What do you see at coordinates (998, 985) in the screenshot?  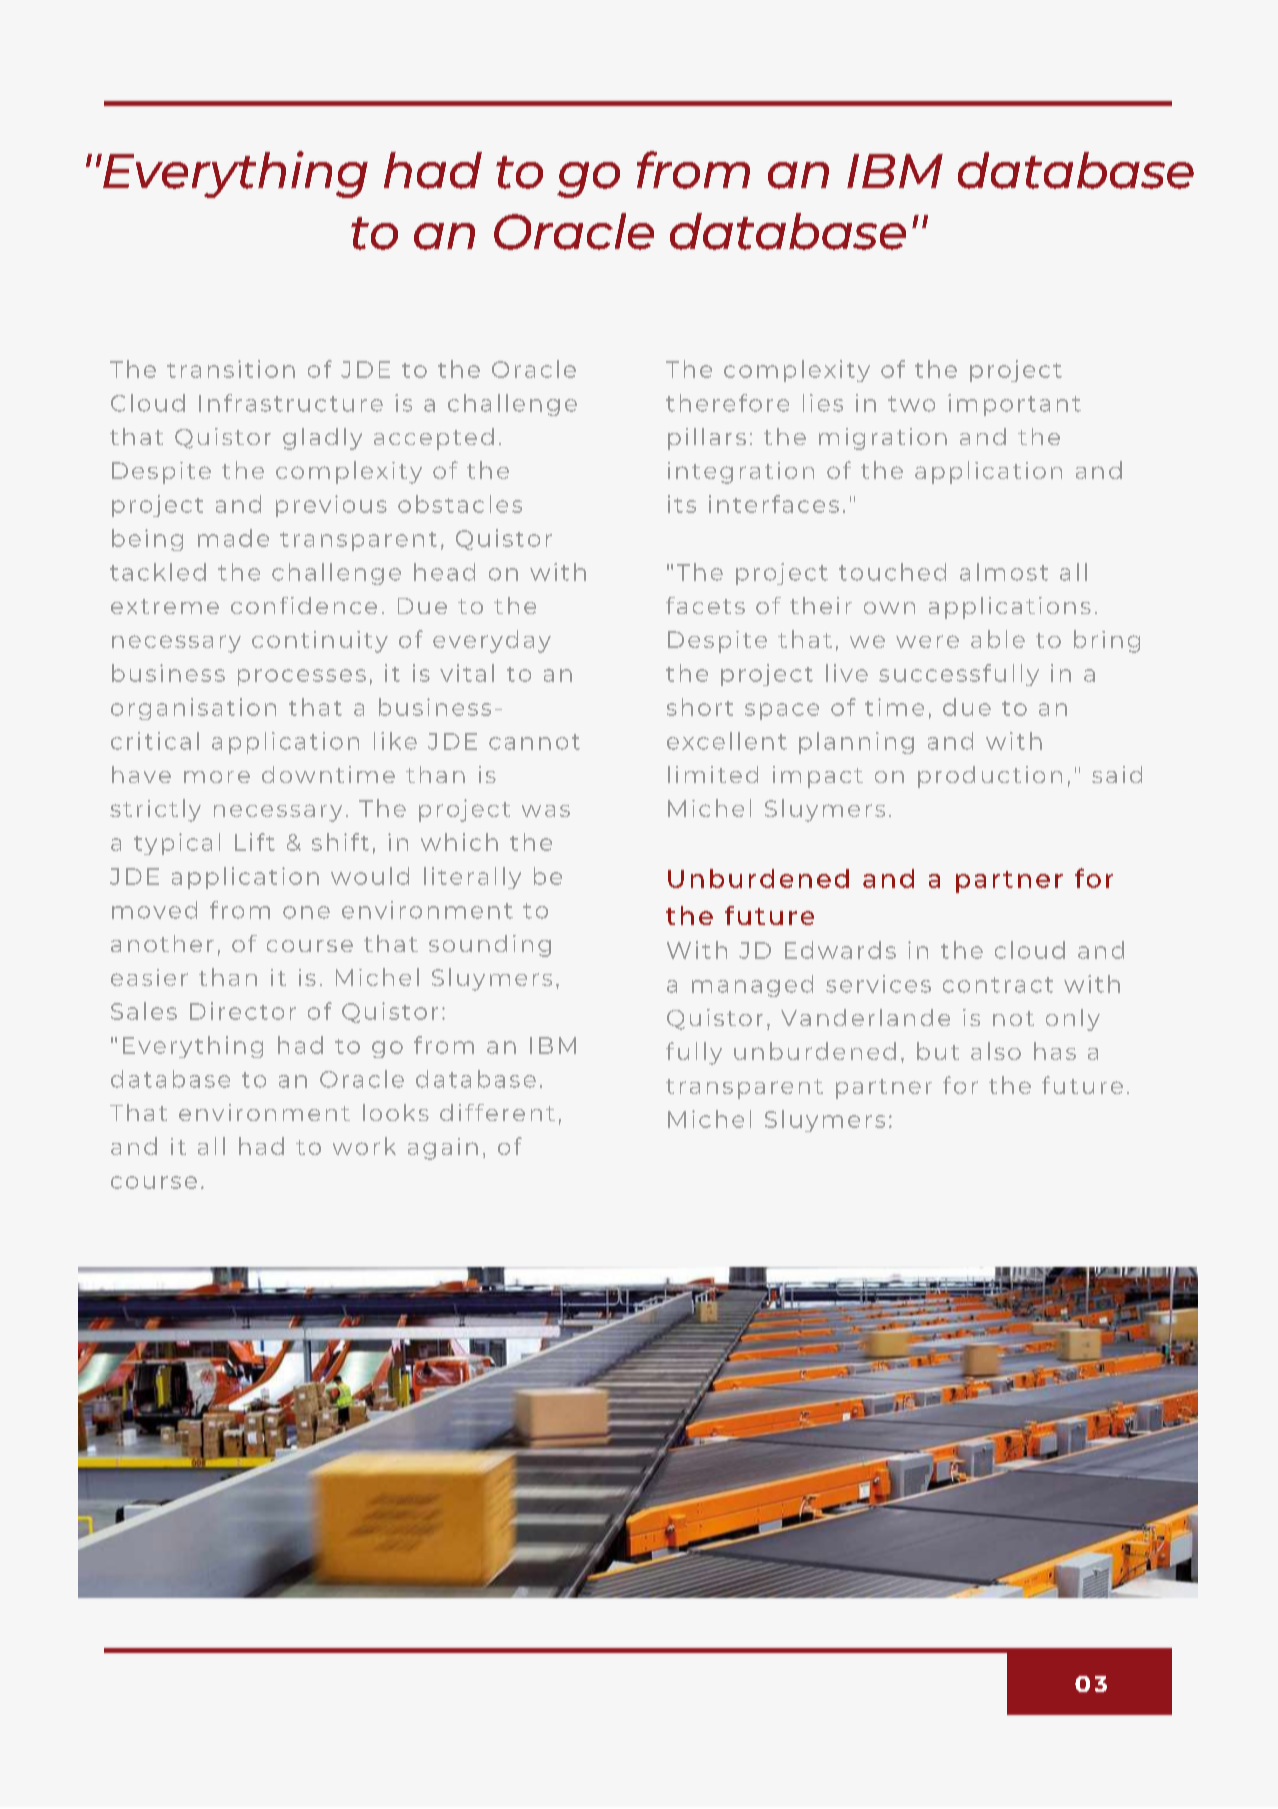 I see `contract` at bounding box center [998, 985].
